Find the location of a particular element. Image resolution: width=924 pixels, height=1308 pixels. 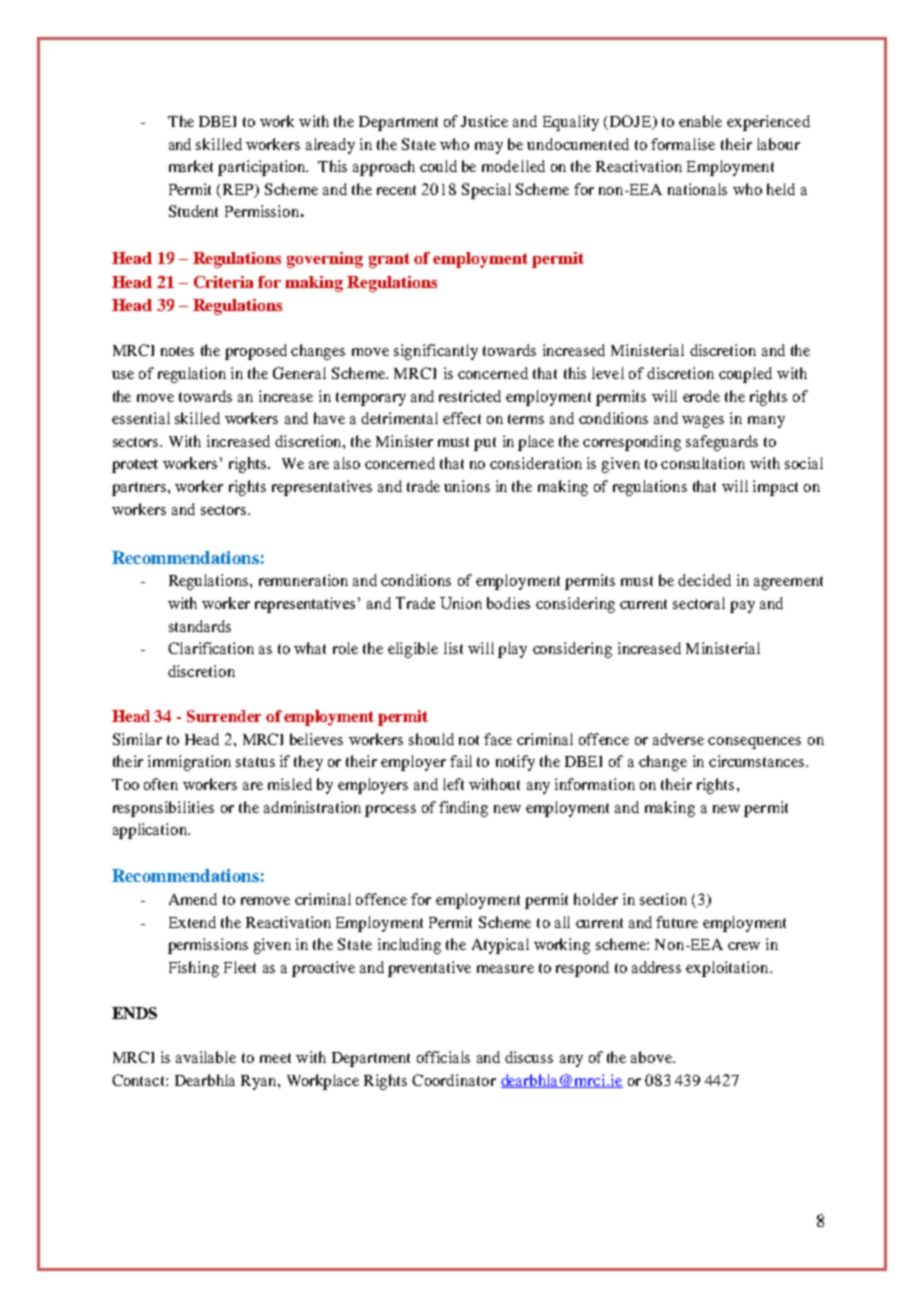

put is located at coordinates (485, 444).
